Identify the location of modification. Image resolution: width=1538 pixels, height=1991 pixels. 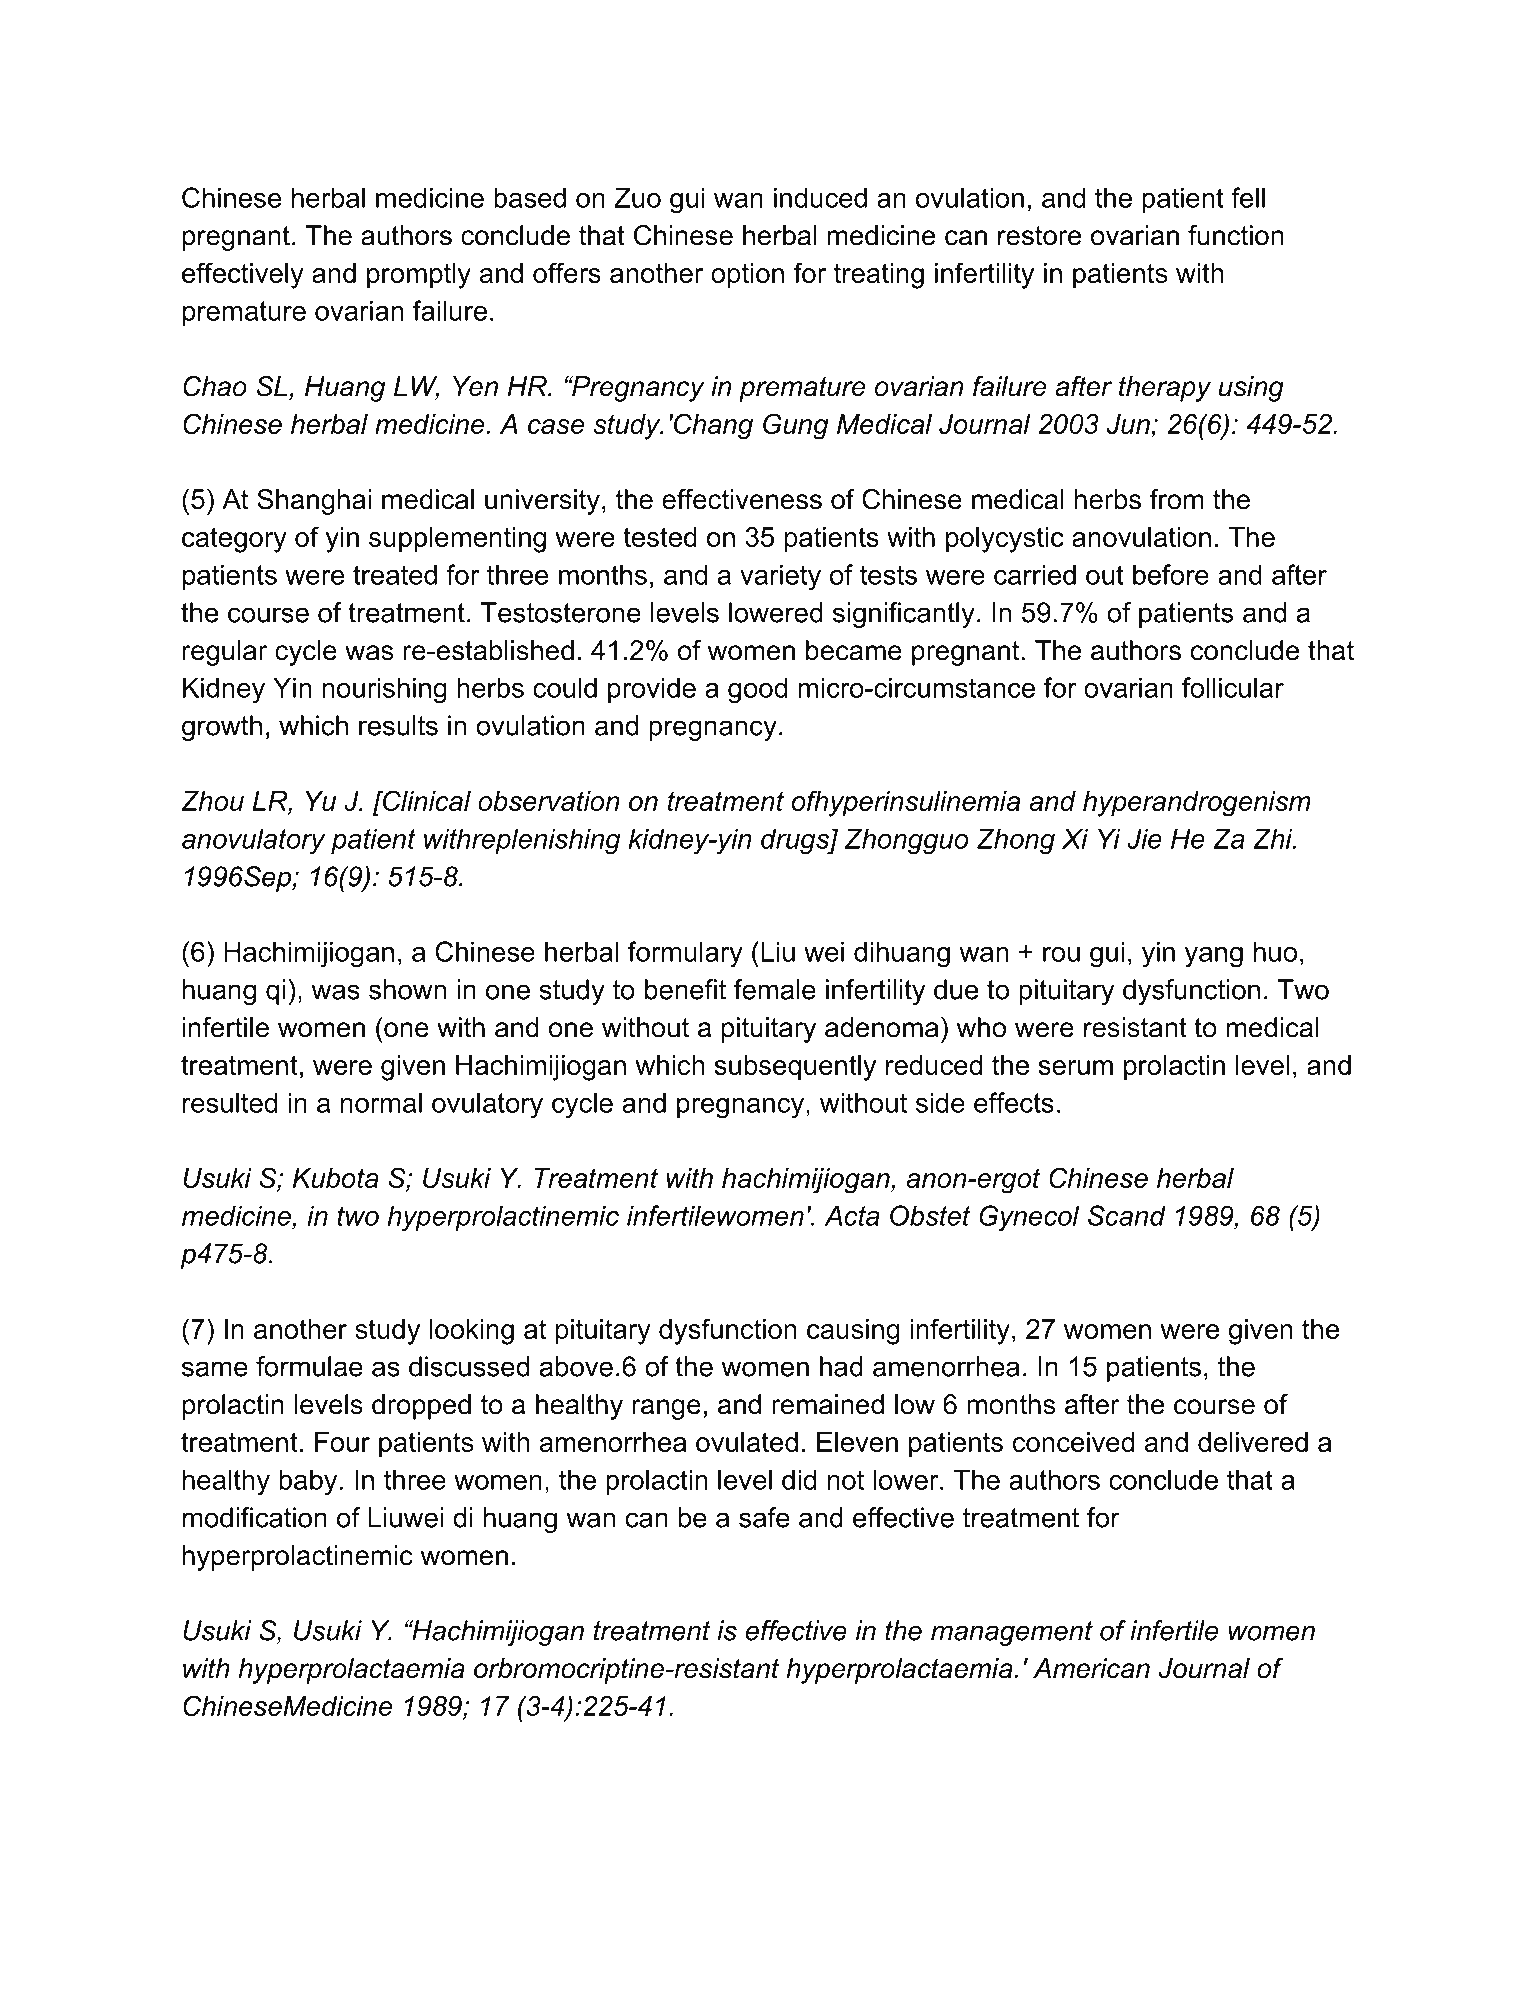
(255, 1517).
